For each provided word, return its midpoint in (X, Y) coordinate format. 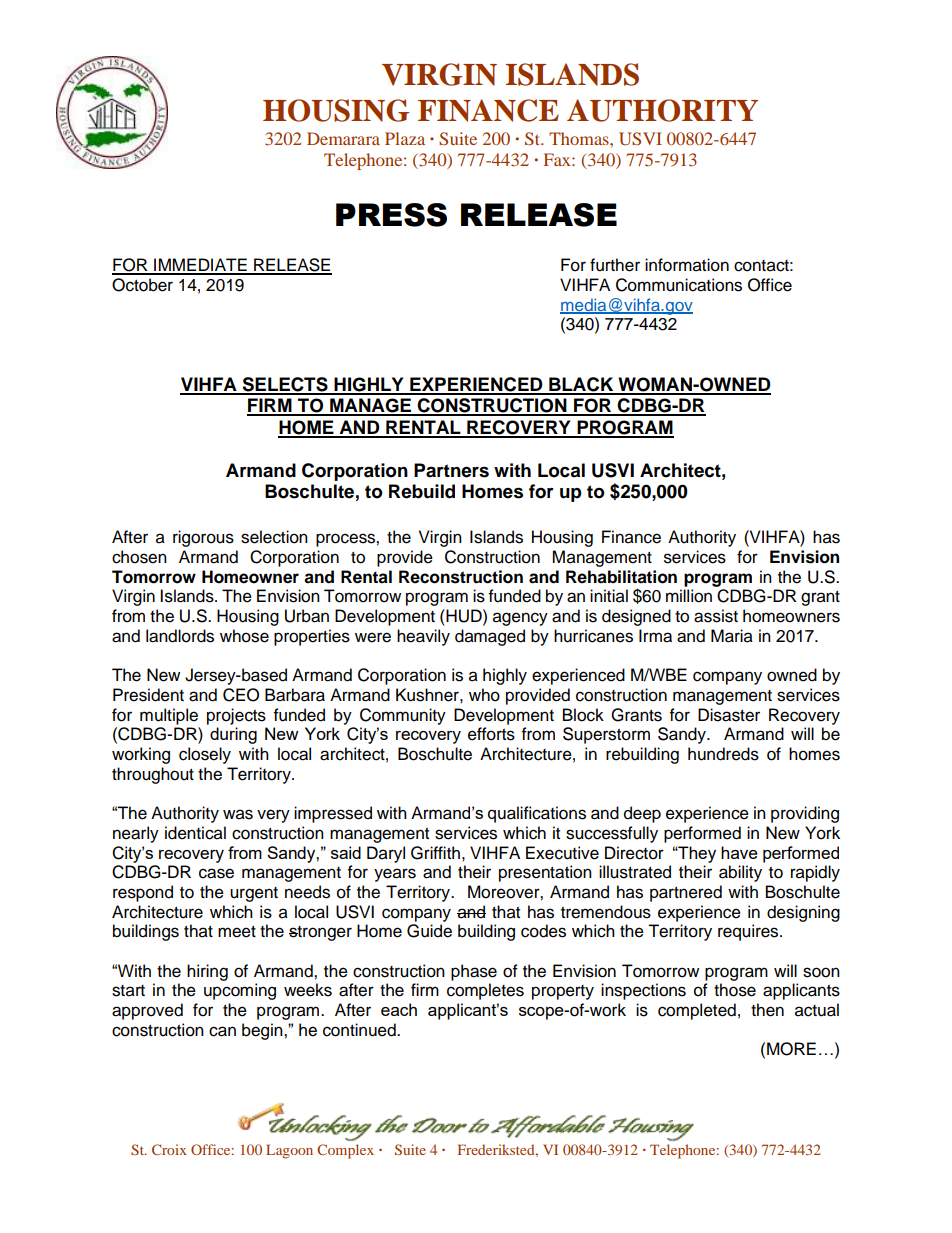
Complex (345, 1151)
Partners (451, 470)
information (687, 265)
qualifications (537, 814)
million (689, 596)
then (767, 1010)
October (142, 285)
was (238, 814)
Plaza (405, 138)
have (739, 852)
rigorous (203, 538)
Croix (169, 1149)
